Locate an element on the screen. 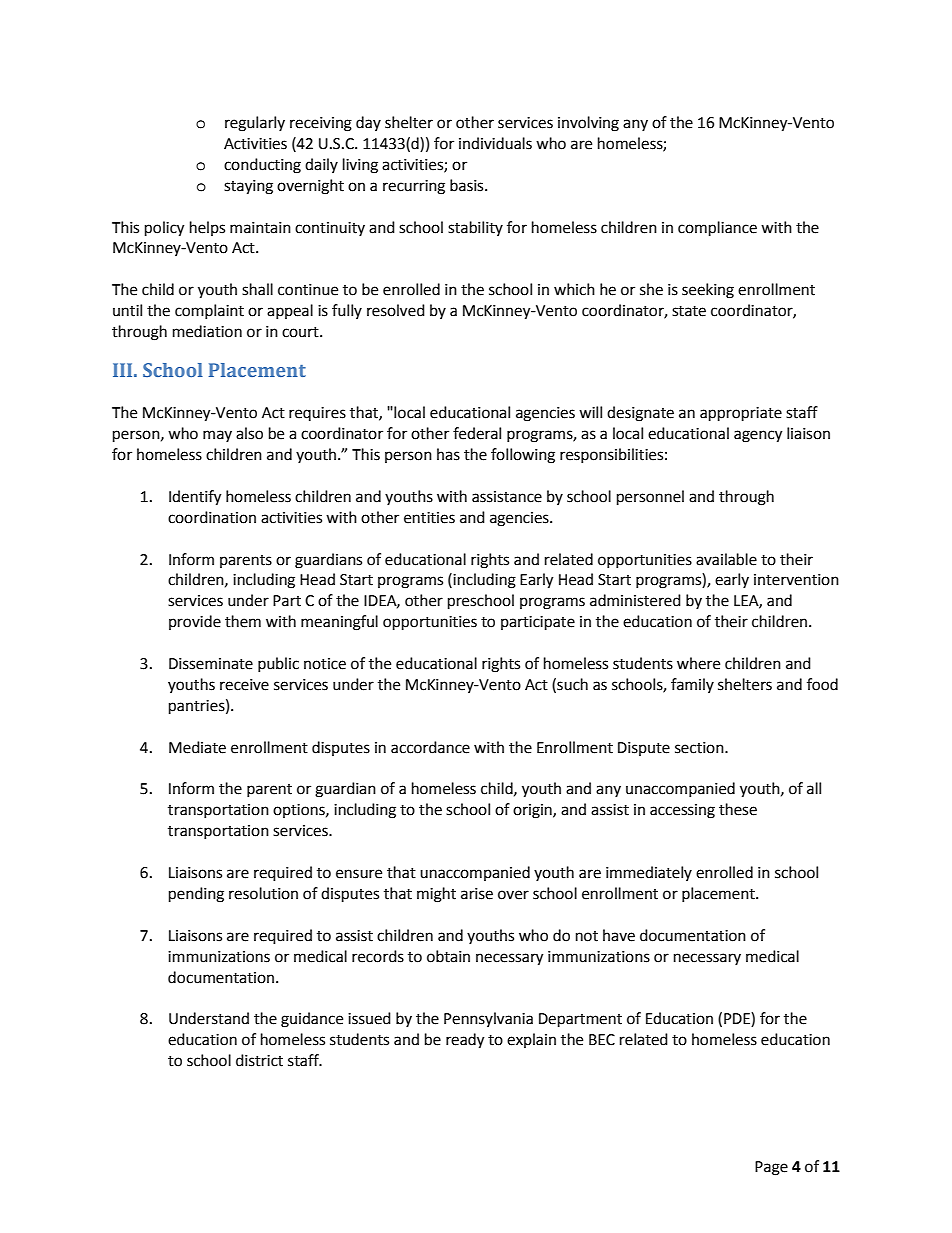  compliance is located at coordinates (717, 229).
